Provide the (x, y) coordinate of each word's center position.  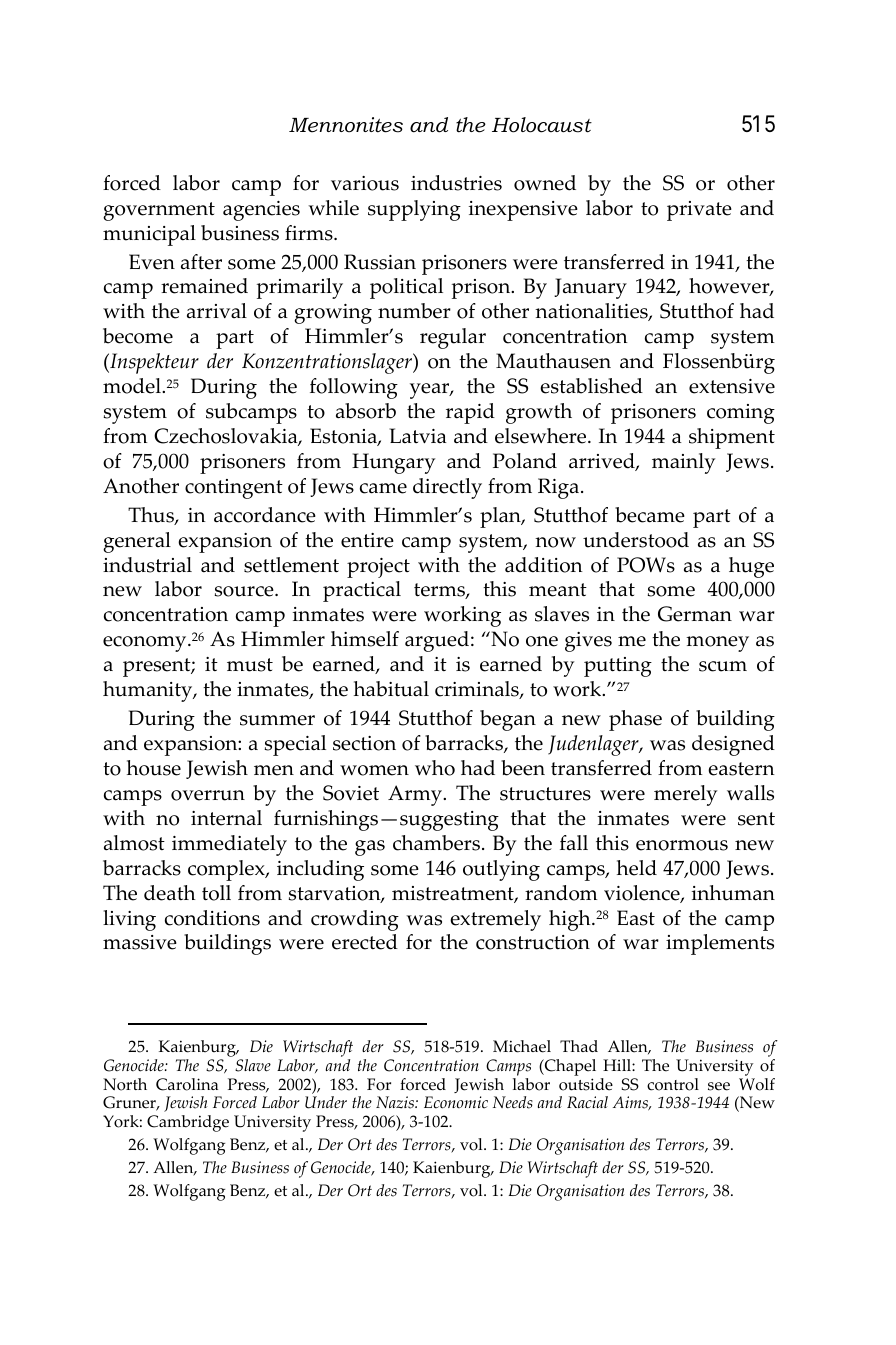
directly (447, 488)
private (699, 211)
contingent (234, 489)
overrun (208, 795)
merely (685, 795)
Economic (456, 1102)
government (159, 211)
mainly (683, 463)
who (435, 768)
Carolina (187, 1084)
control (673, 1084)
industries (456, 183)
